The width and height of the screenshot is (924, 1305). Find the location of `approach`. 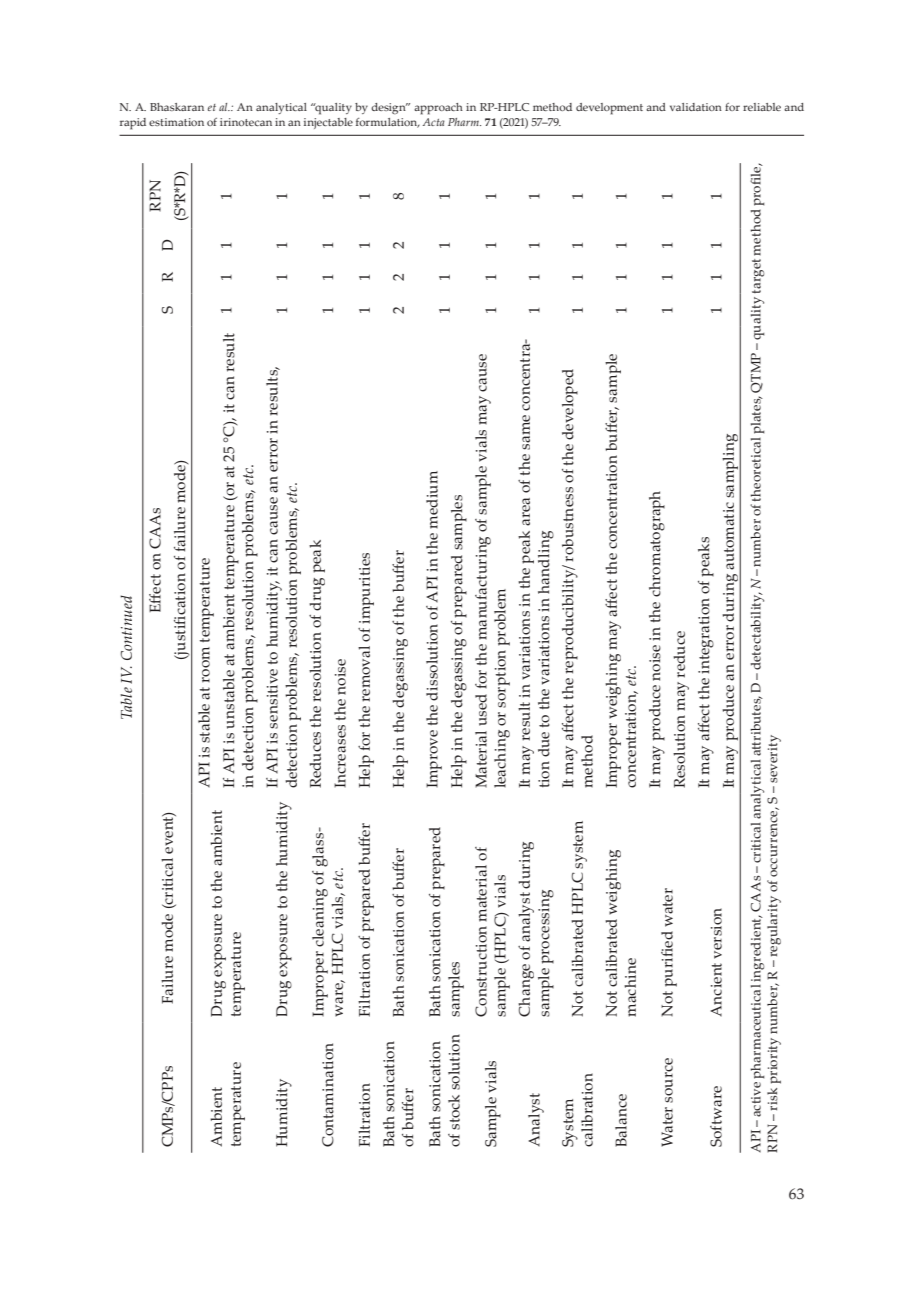

approach is located at coordinates (438, 109).
